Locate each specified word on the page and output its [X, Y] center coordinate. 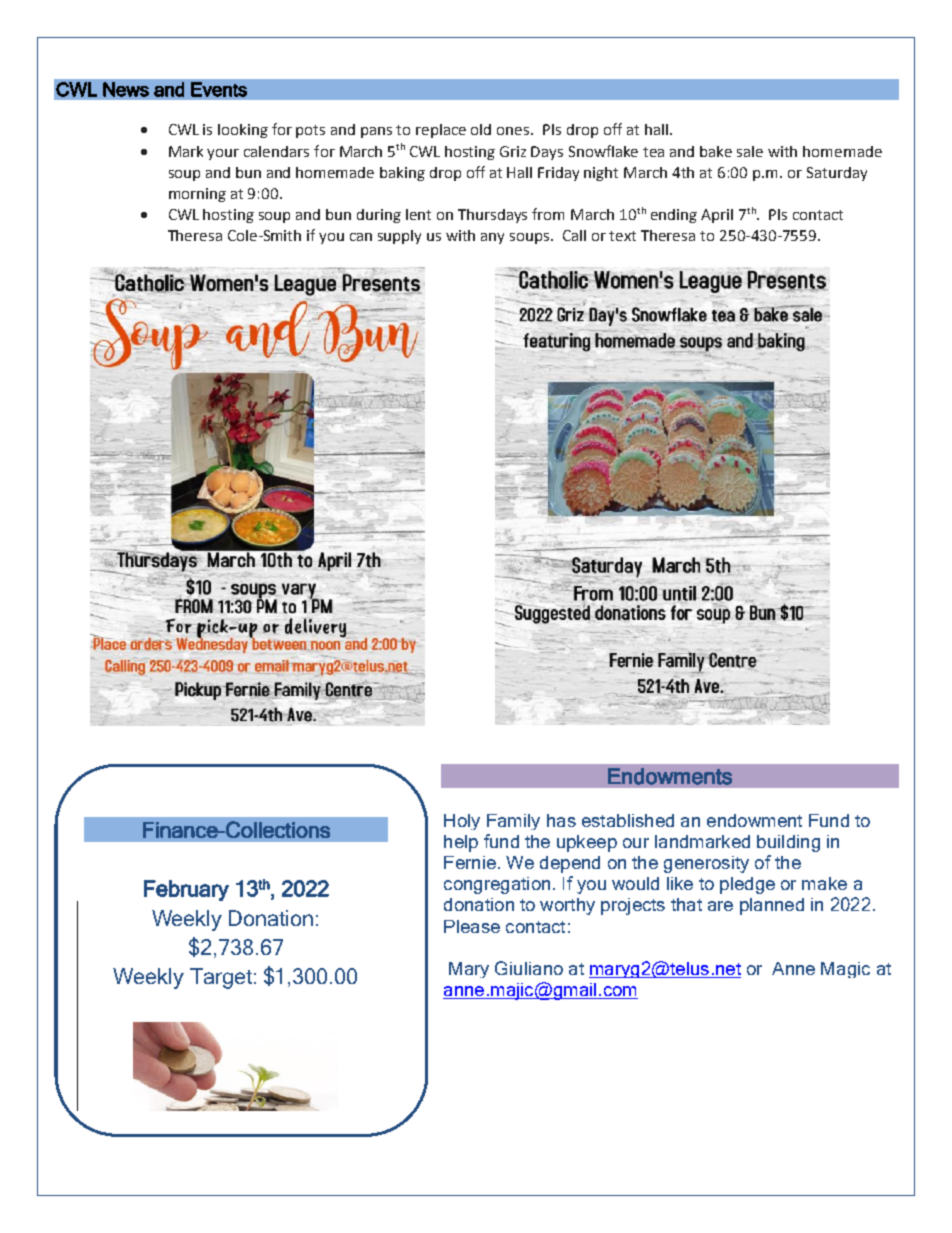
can [361, 237]
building [788, 843]
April [717, 216]
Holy [462, 822]
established [628, 820]
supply [399, 237]
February [186, 890]
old [481, 129]
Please [472, 926]
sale [750, 151]
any [492, 238]
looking [243, 131]
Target [221, 978]
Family [513, 822]
